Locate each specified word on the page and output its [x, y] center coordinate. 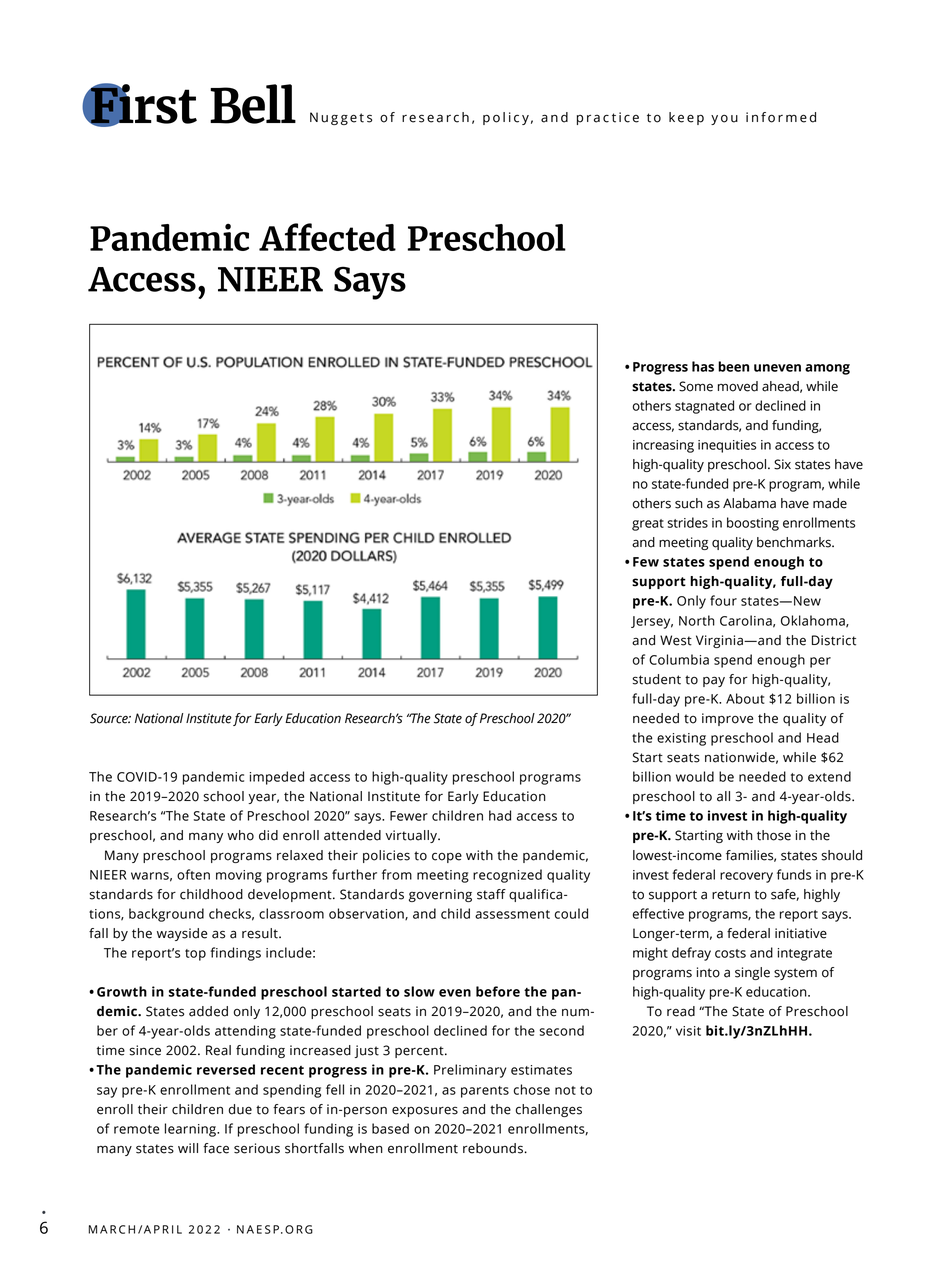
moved [738, 386]
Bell [253, 104]
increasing [663, 446]
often [193, 874]
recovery [746, 877]
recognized [507, 876]
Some [696, 386]
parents [485, 1092]
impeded [277, 778]
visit [688, 1031]
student [656, 679]
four [723, 600]
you [724, 120]
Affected [327, 237]
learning [191, 1130]
